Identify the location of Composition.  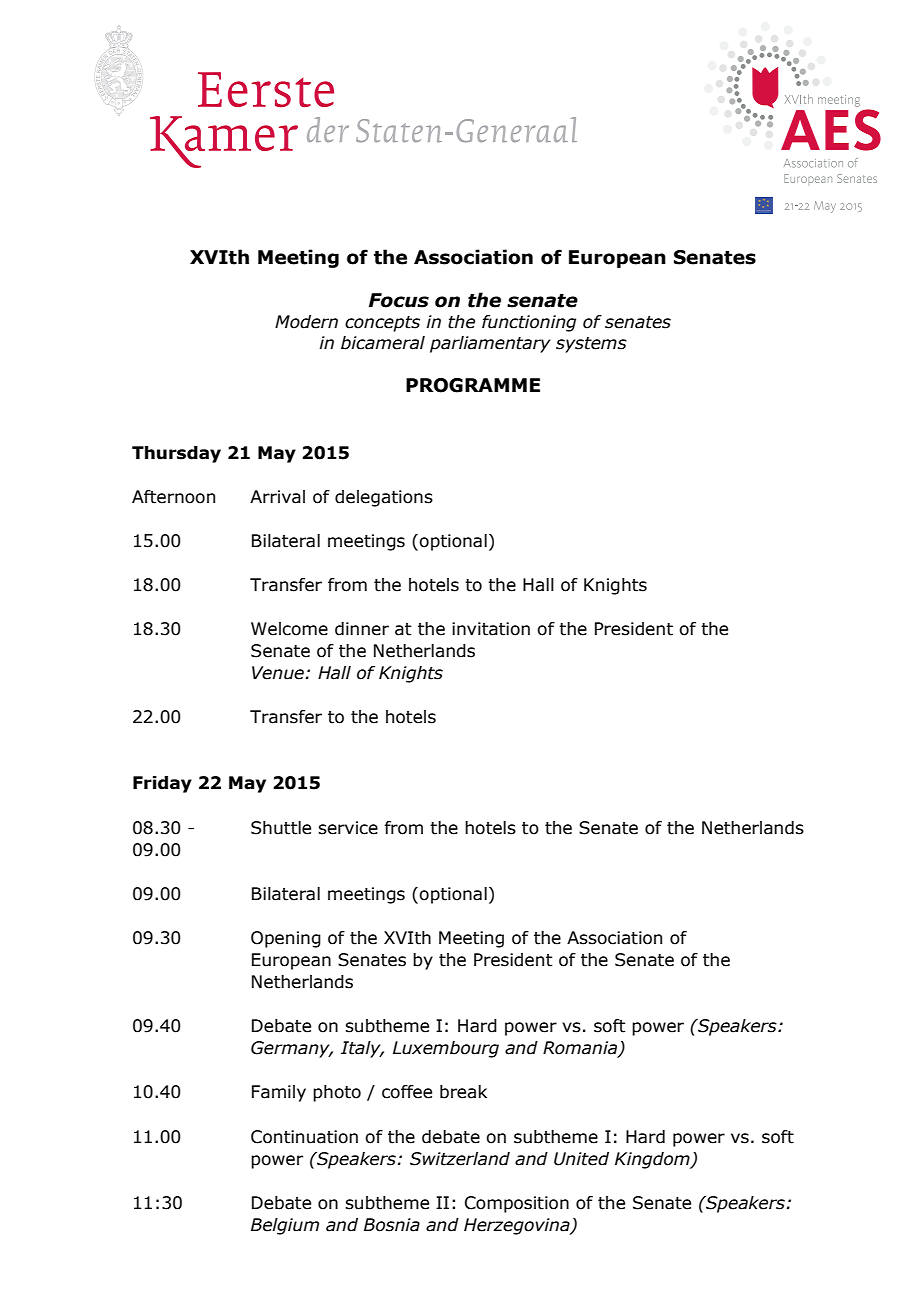
(517, 1204).
